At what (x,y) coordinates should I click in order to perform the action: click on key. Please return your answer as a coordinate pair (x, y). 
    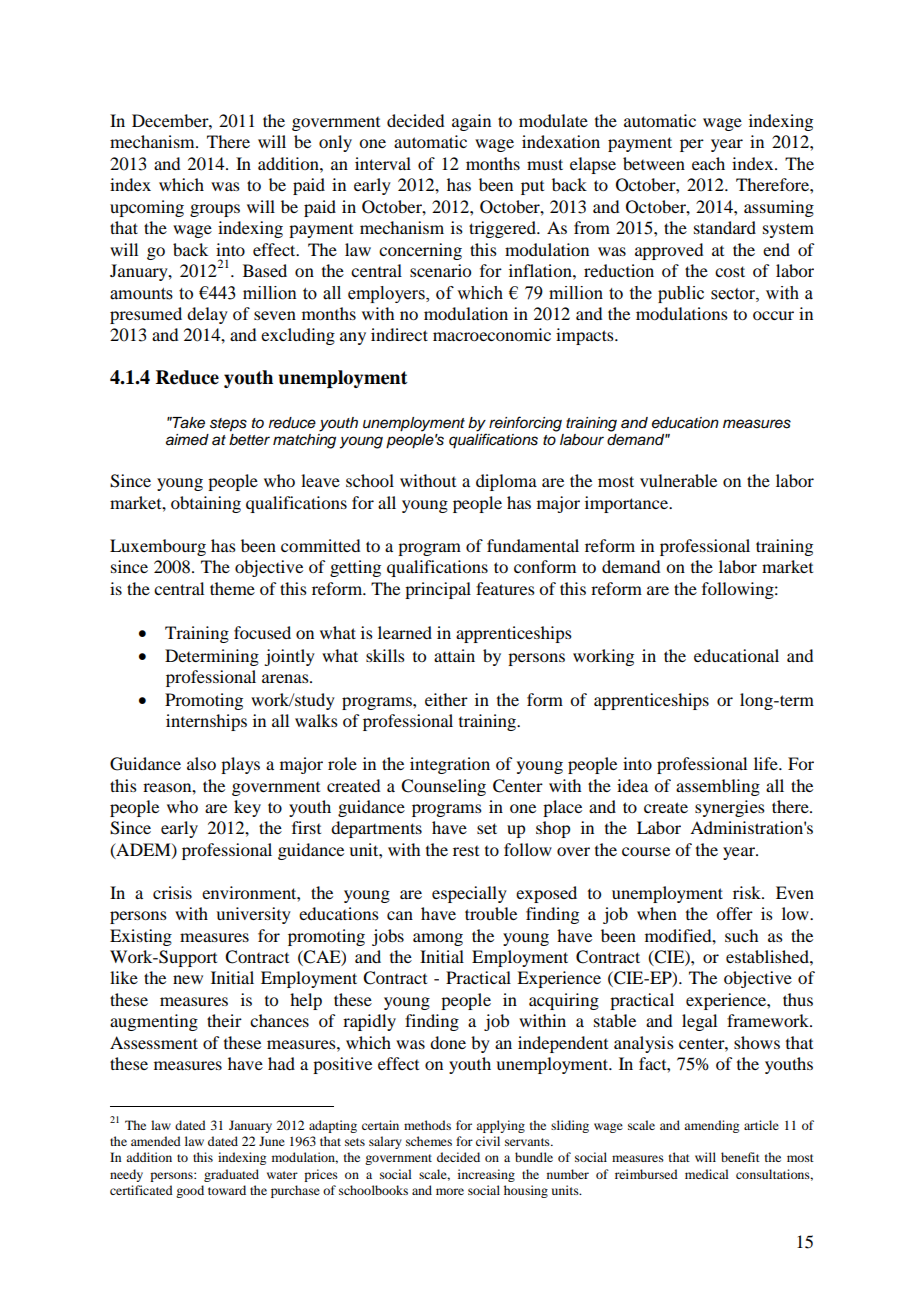
    Looking at the image, I should click on (247, 808).
